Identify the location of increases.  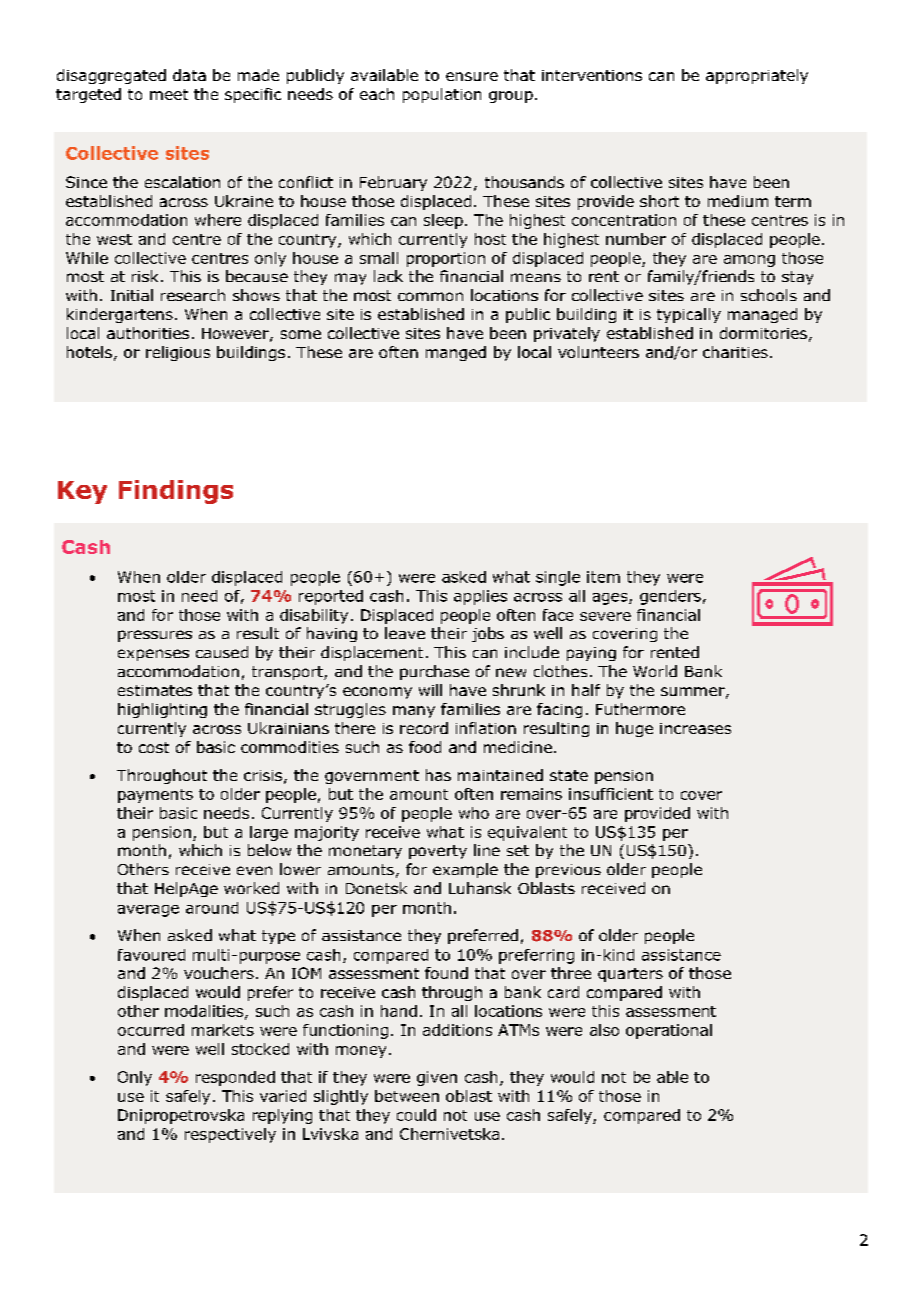
(695, 728).
